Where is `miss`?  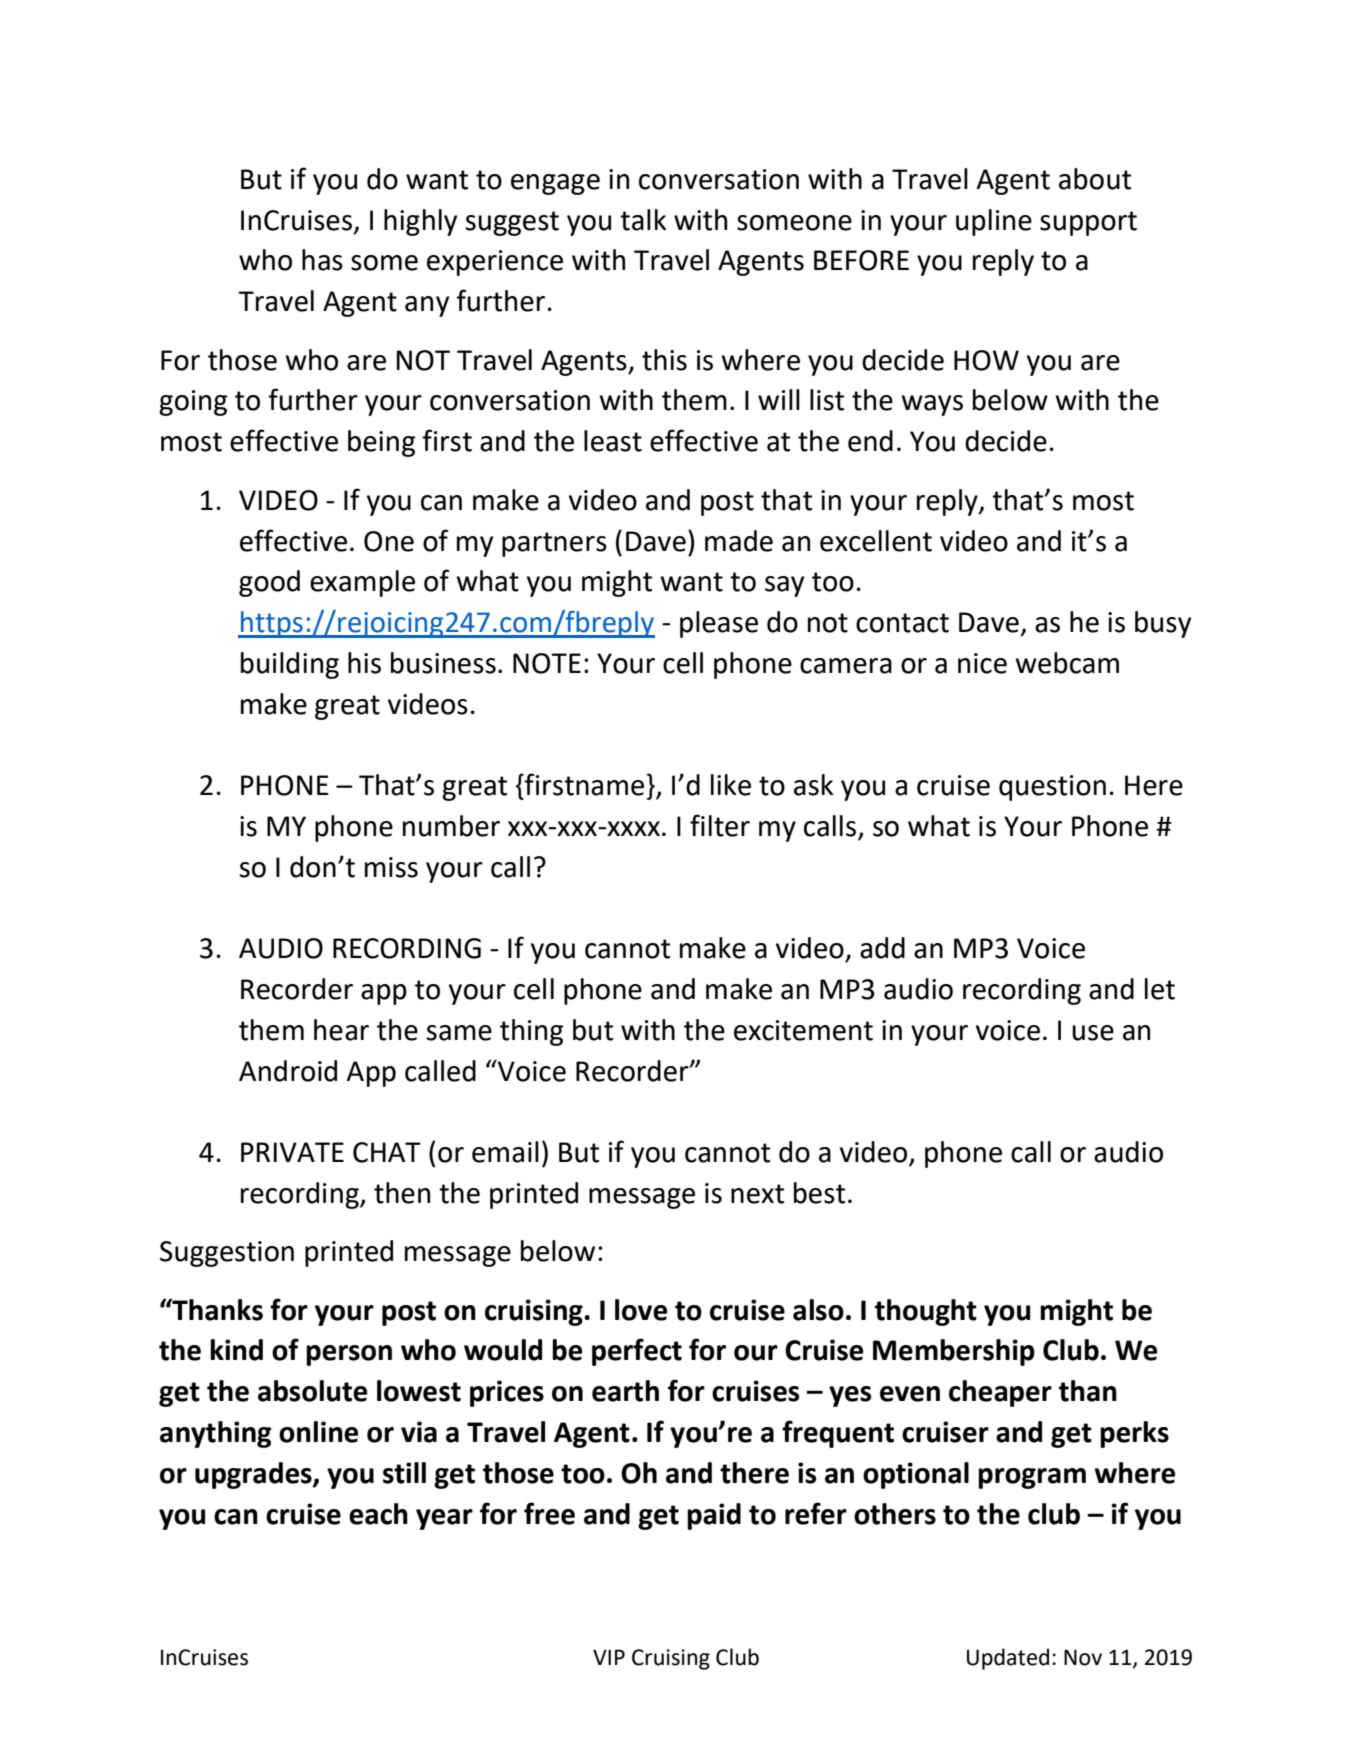
miss is located at coordinates (391, 867).
